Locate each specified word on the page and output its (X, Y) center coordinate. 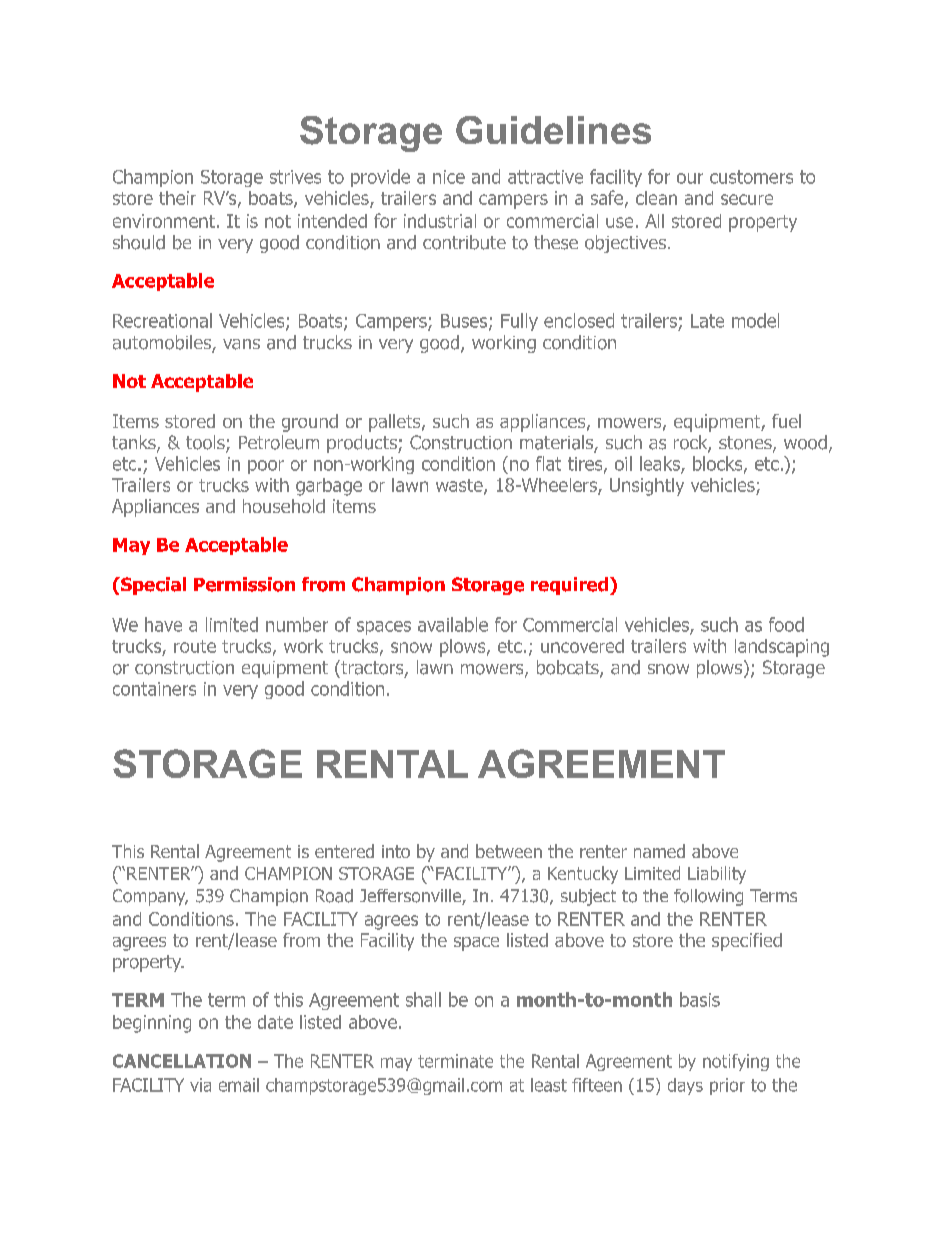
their (177, 198)
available (453, 624)
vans (241, 344)
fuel (786, 421)
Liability (717, 875)
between (509, 851)
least (549, 1085)
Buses (465, 322)
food (786, 624)
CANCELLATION (182, 1061)
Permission (244, 584)
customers (751, 177)
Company (150, 897)
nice (449, 177)
